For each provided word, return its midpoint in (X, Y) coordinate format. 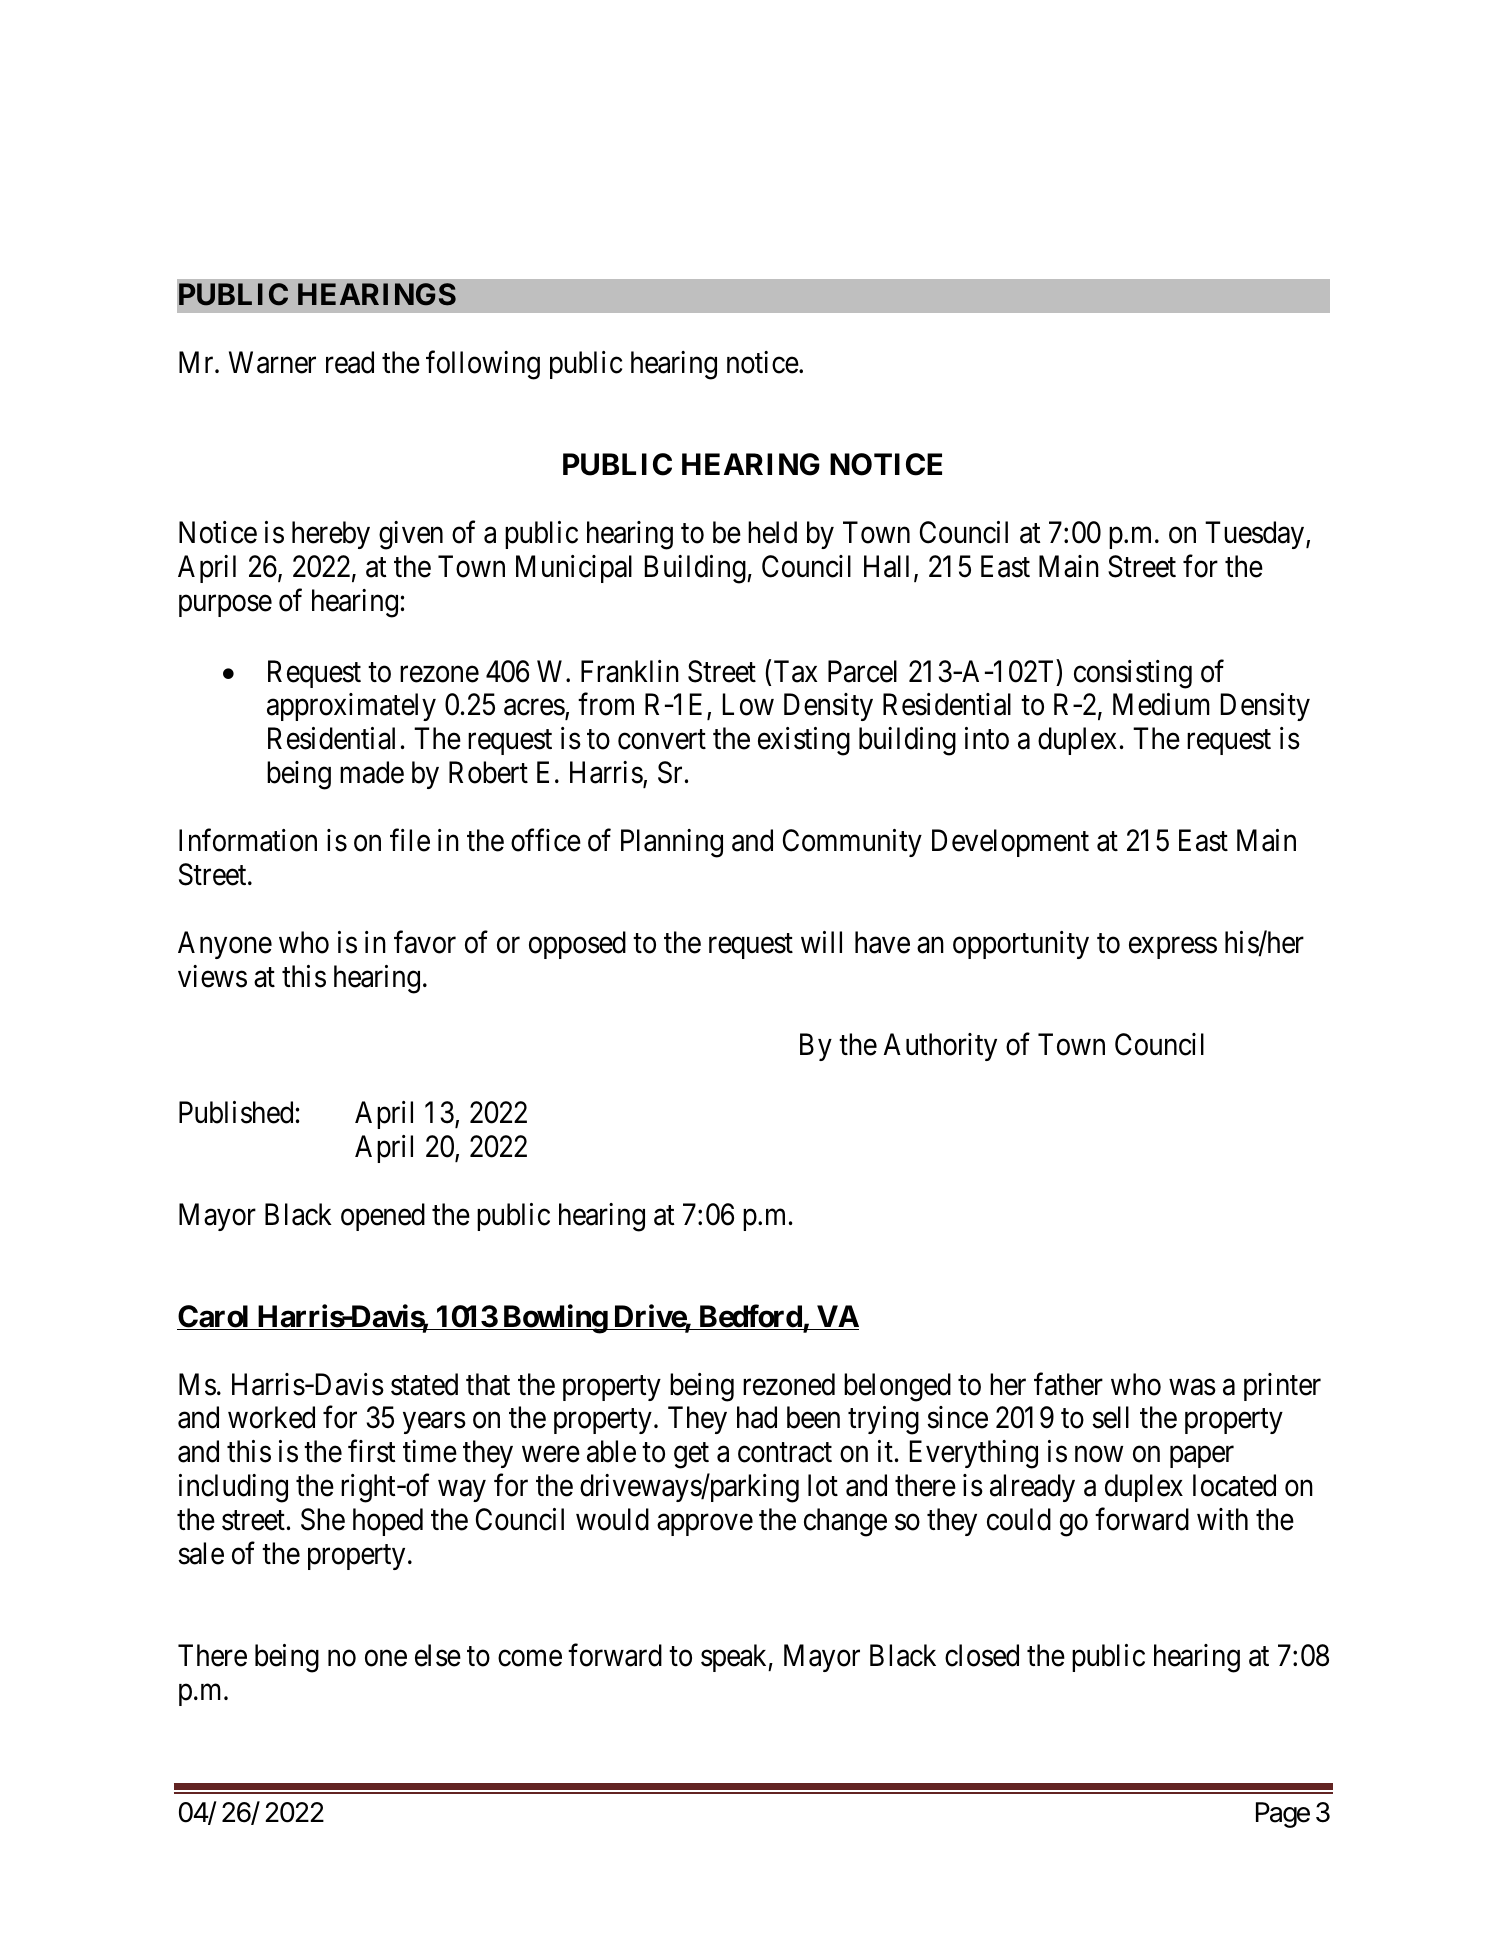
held (772, 532)
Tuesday (1256, 535)
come (530, 1659)
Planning (672, 843)
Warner (272, 362)
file (410, 840)
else (438, 1655)
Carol (214, 1317)
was (1192, 1387)
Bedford (750, 1317)
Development (1010, 843)
